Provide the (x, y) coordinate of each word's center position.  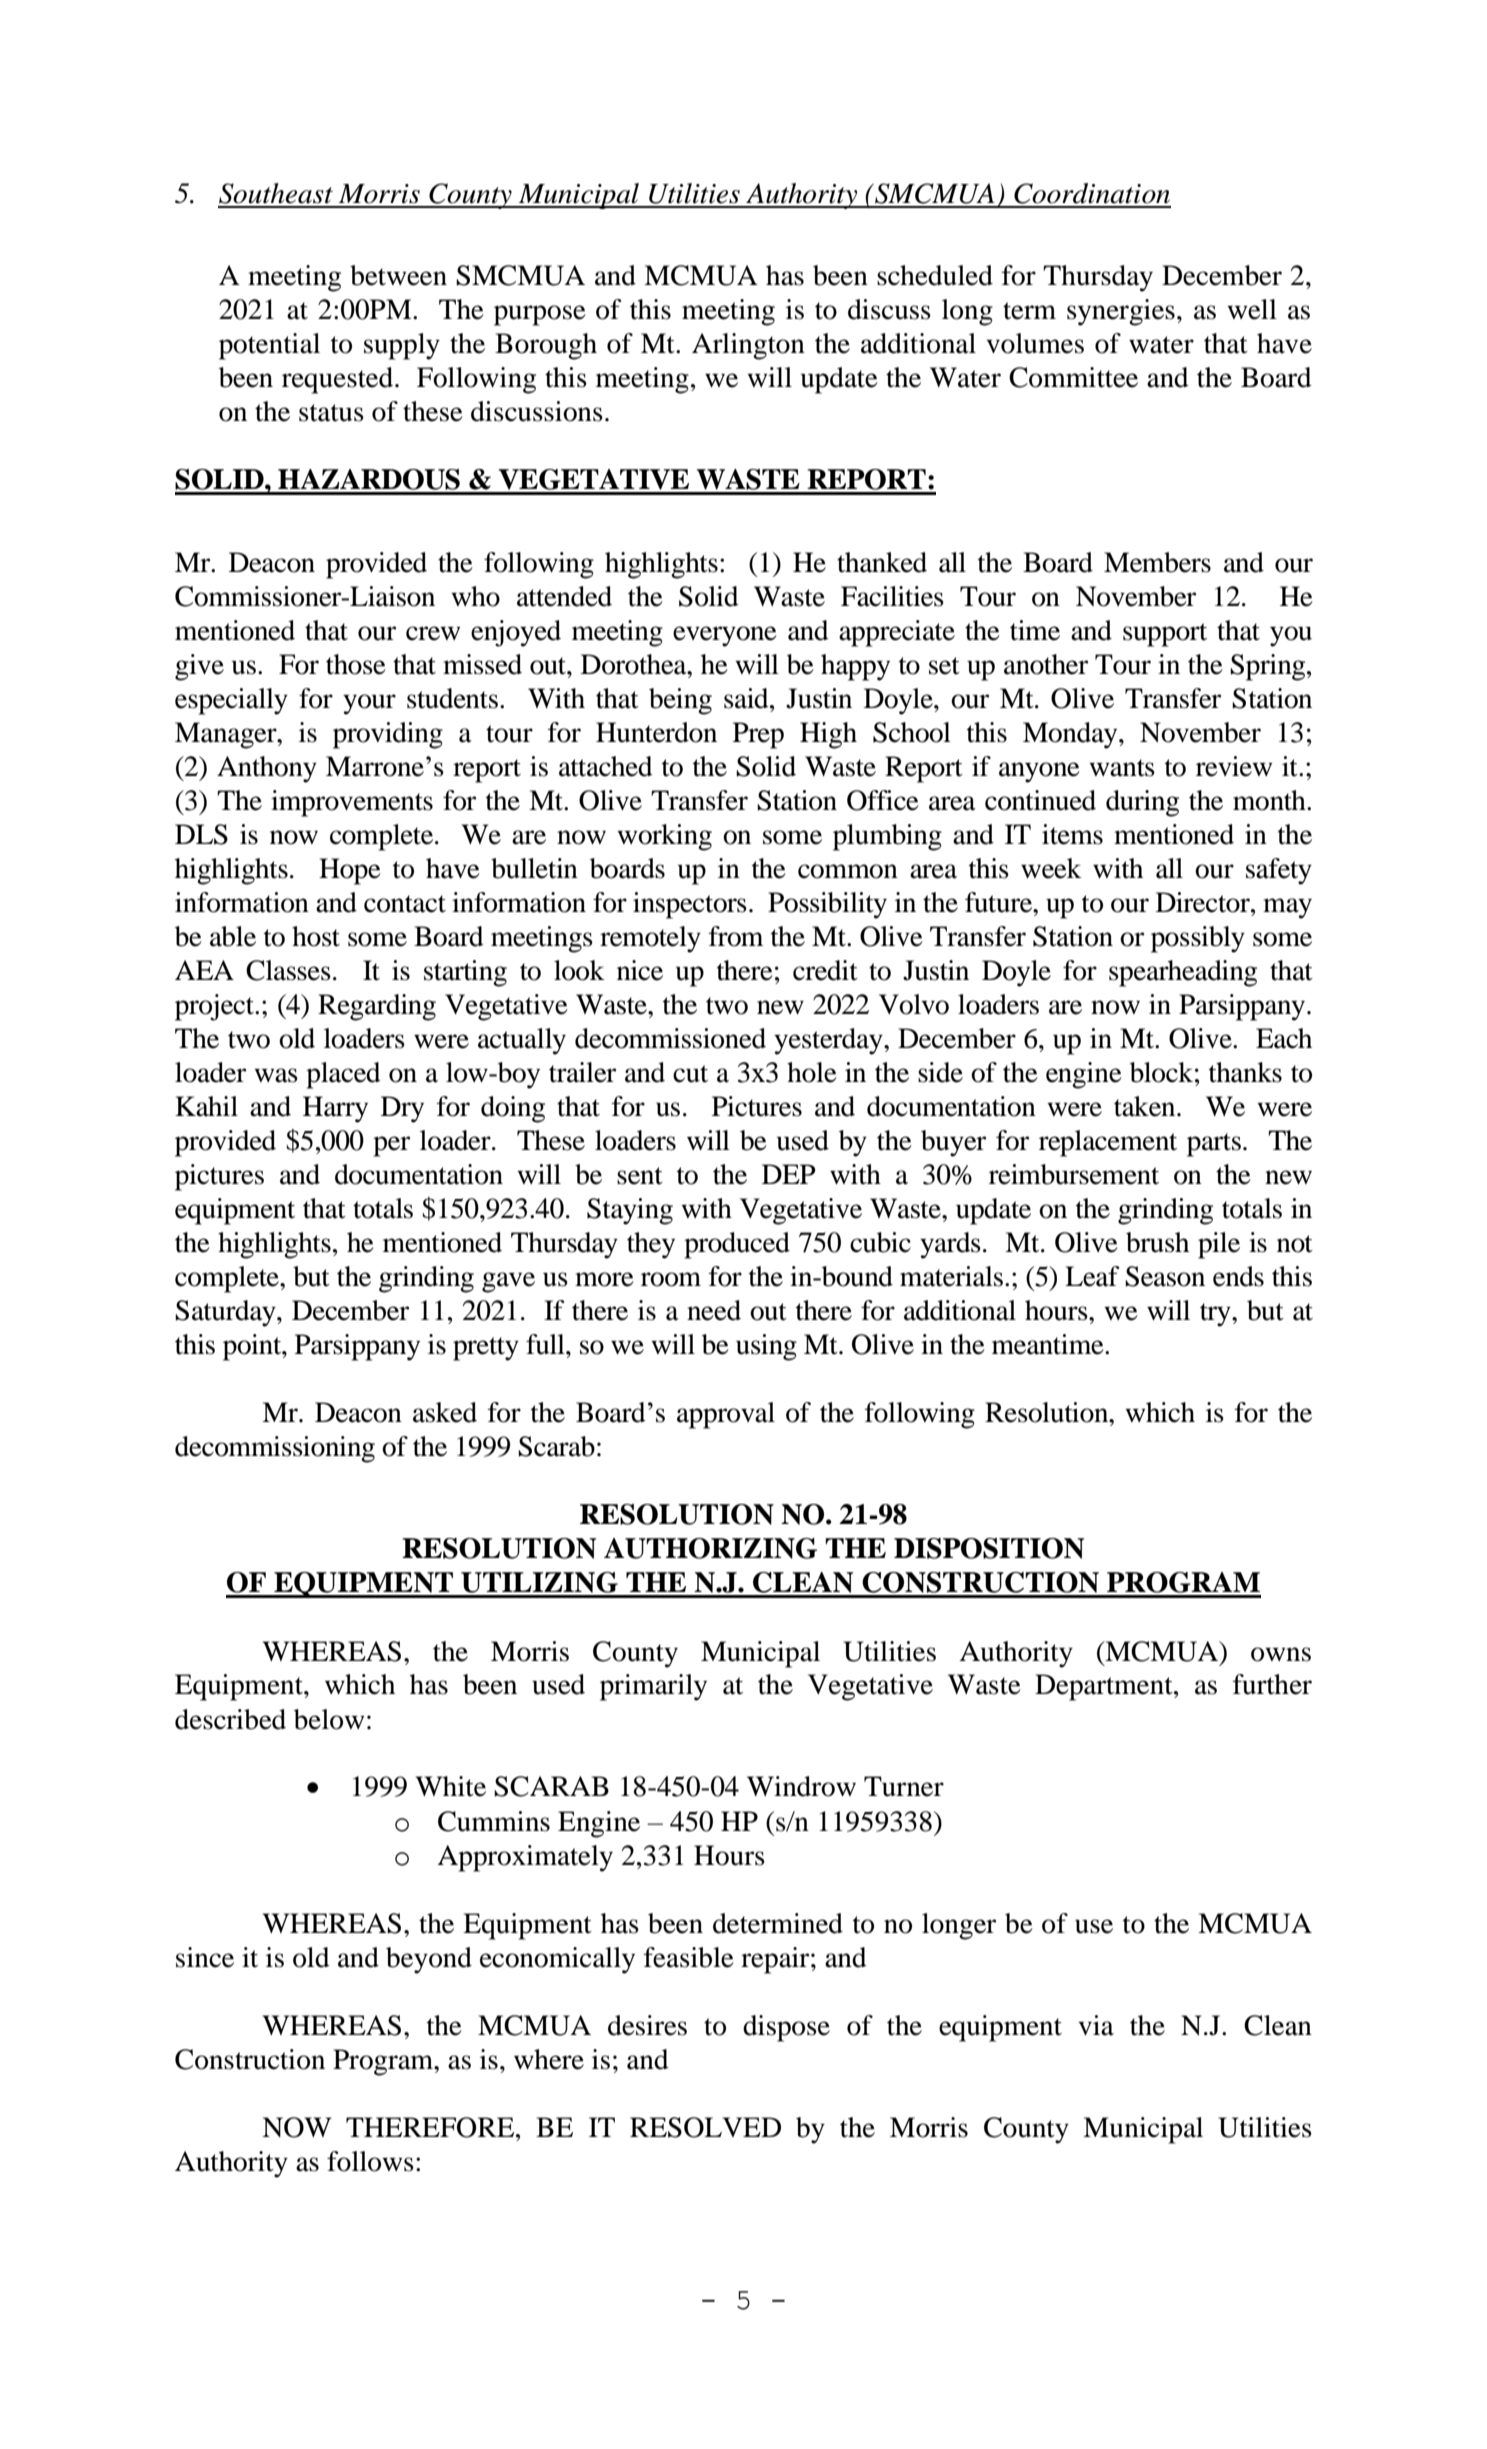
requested (339, 380)
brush (1157, 1242)
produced (737, 1245)
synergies (1121, 312)
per (391, 1146)
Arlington (748, 346)
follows (370, 2161)
